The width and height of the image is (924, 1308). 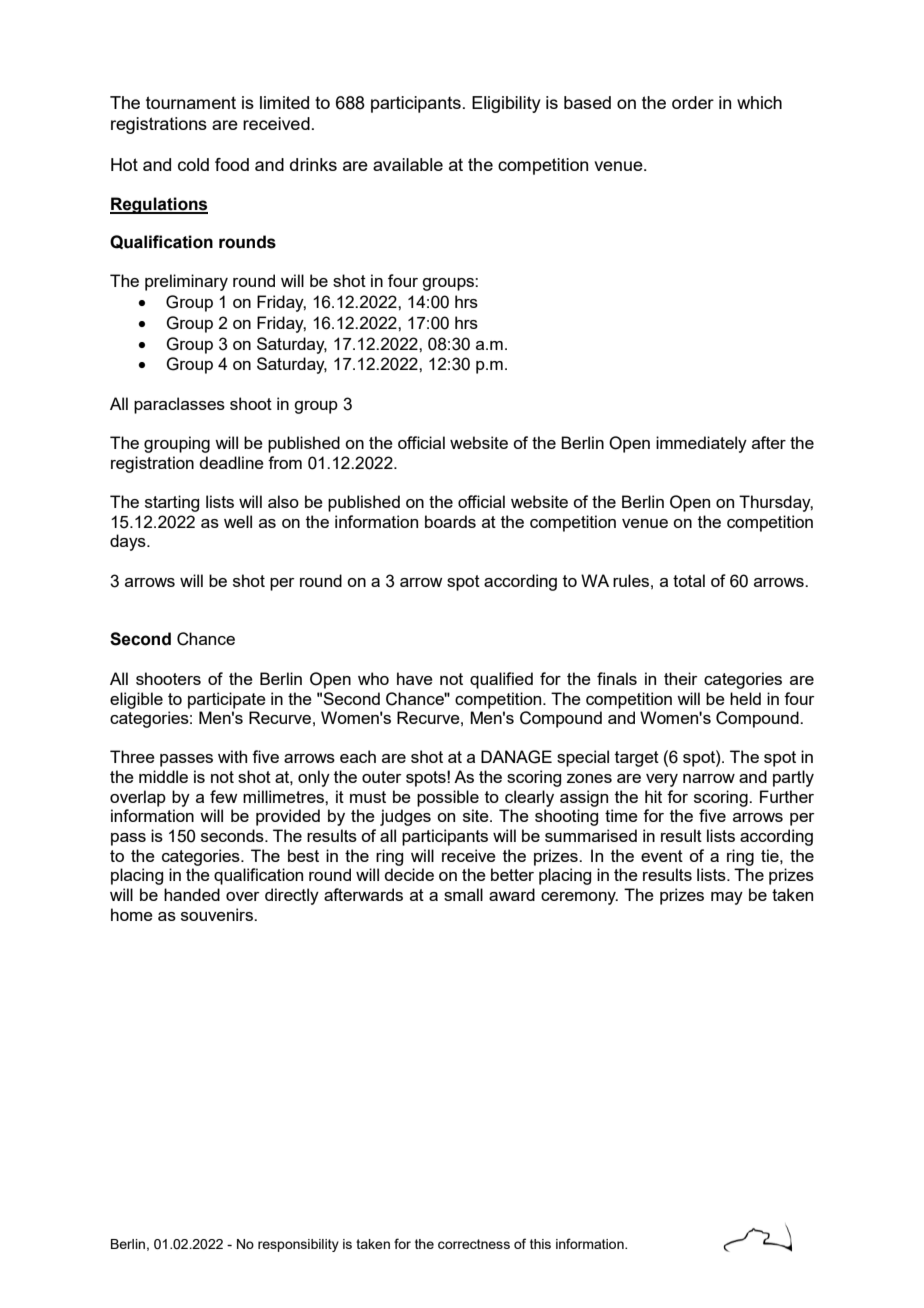 What do you see at coordinates (218, 914) in the image?
I see `souvenirs` at bounding box center [218, 914].
